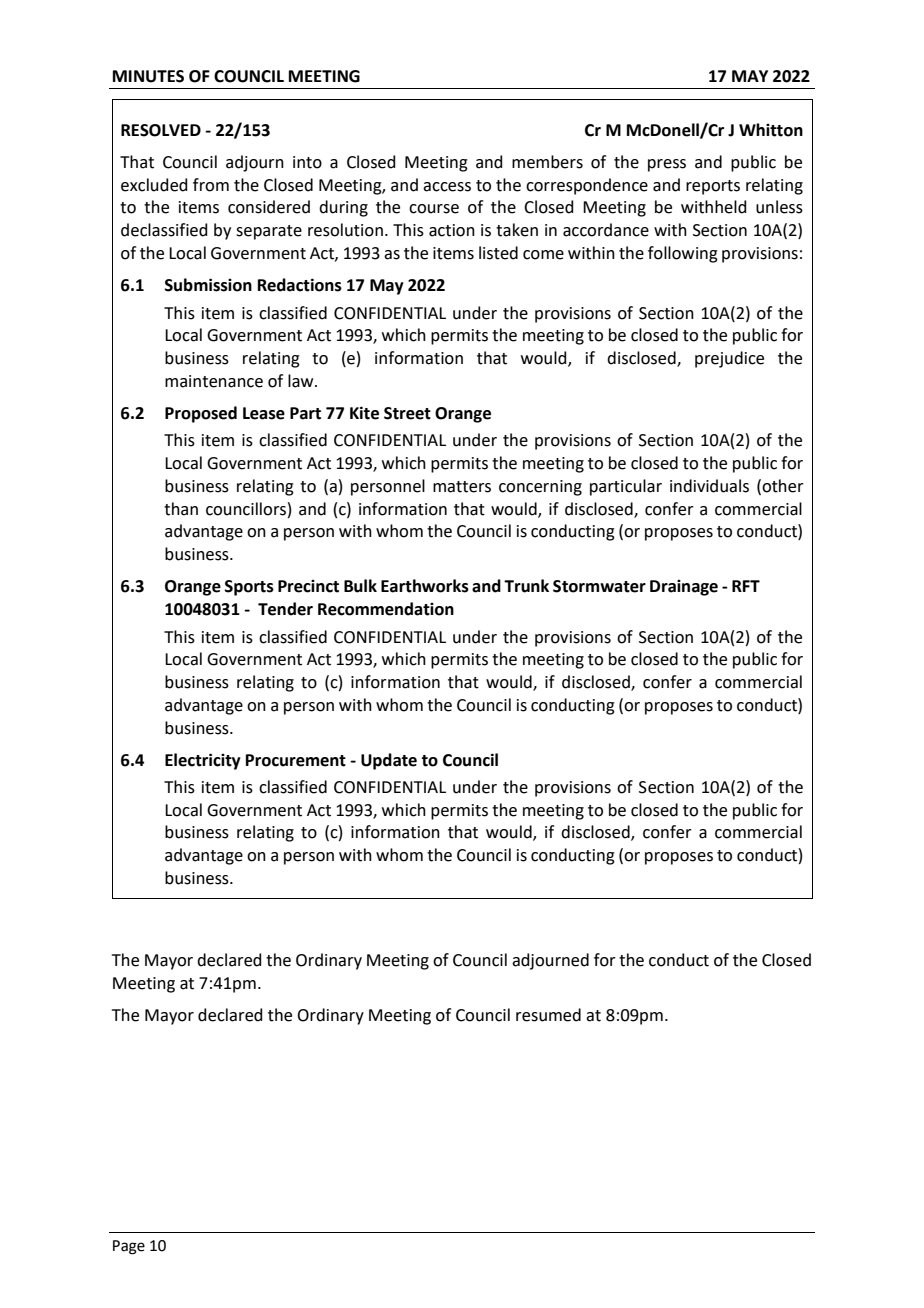 The width and height of the screenshot is (924, 1308). I want to click on RESOLVED, so click(161, 130).
